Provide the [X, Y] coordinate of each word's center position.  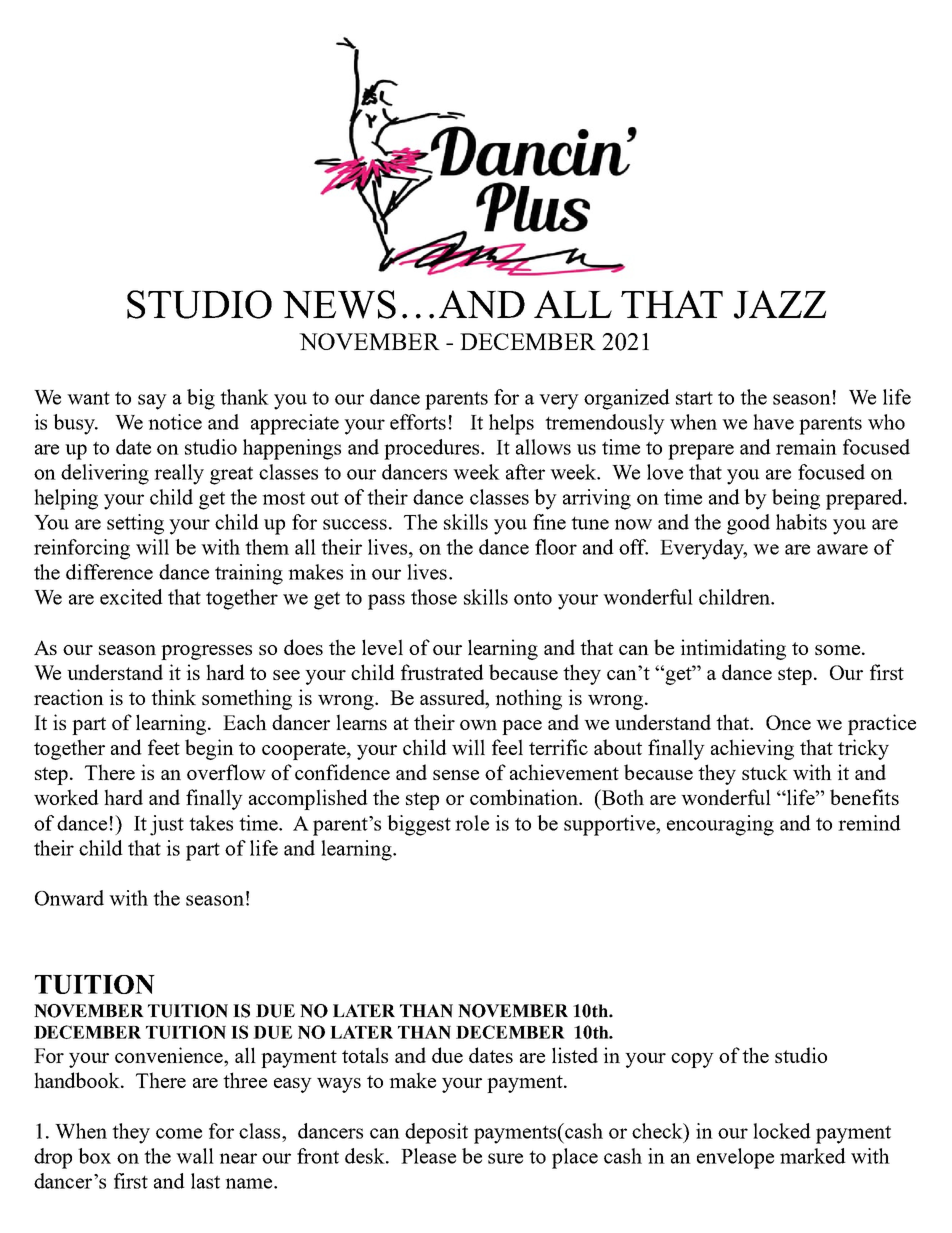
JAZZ [780, 304]
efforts [418, 422]
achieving [752, 749]
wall [195, 1156]
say [152, 402]
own [478, 725]
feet [164, 747]
